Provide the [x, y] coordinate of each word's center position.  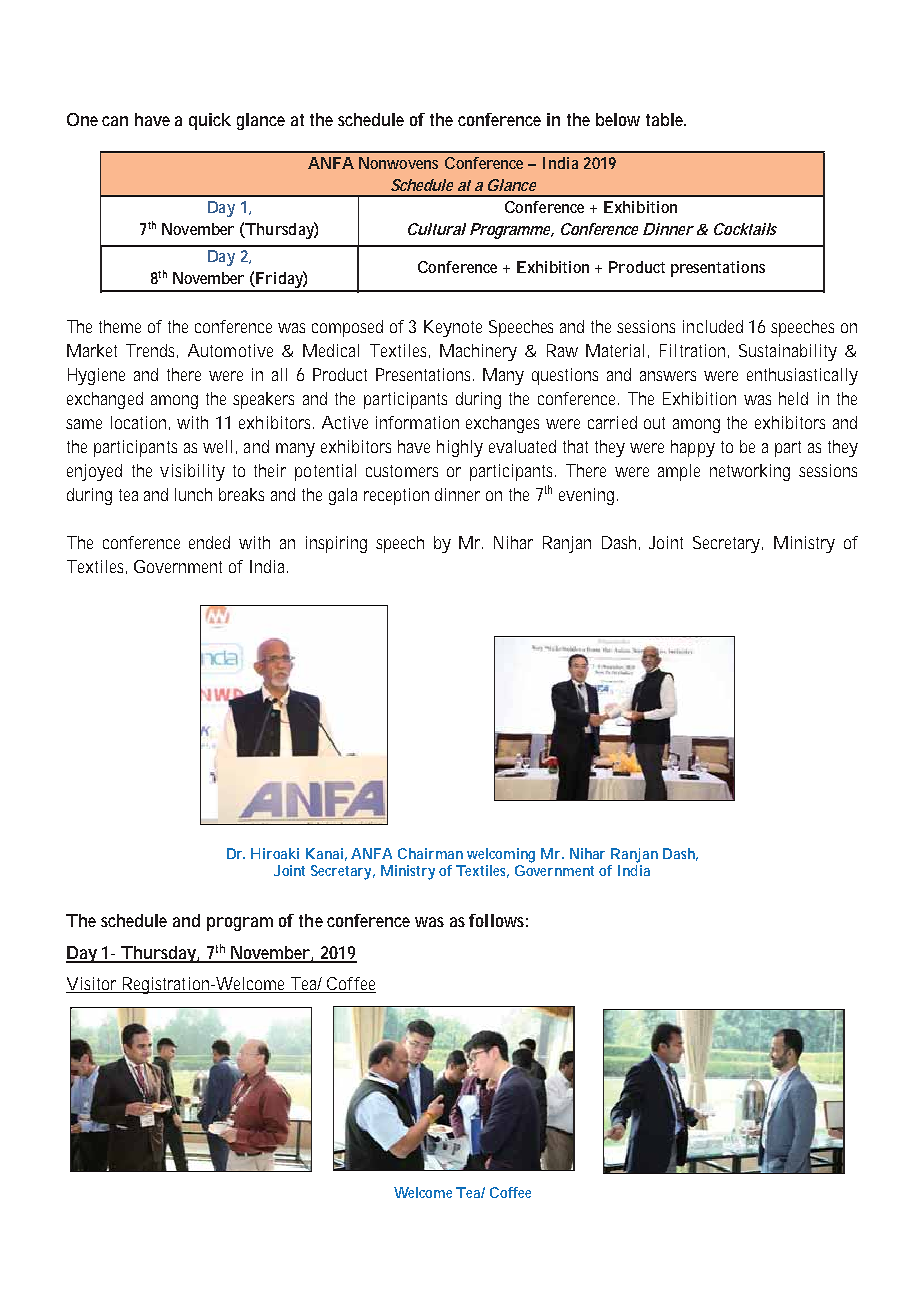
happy [693, 448]
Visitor [92, 985]
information [417, 422]
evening [586, 496]
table [666, 119]
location [138, 422]
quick [210, 121]
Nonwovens [398, 163]
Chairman [430, 853]
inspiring [336, 544]
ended [209, 542]
